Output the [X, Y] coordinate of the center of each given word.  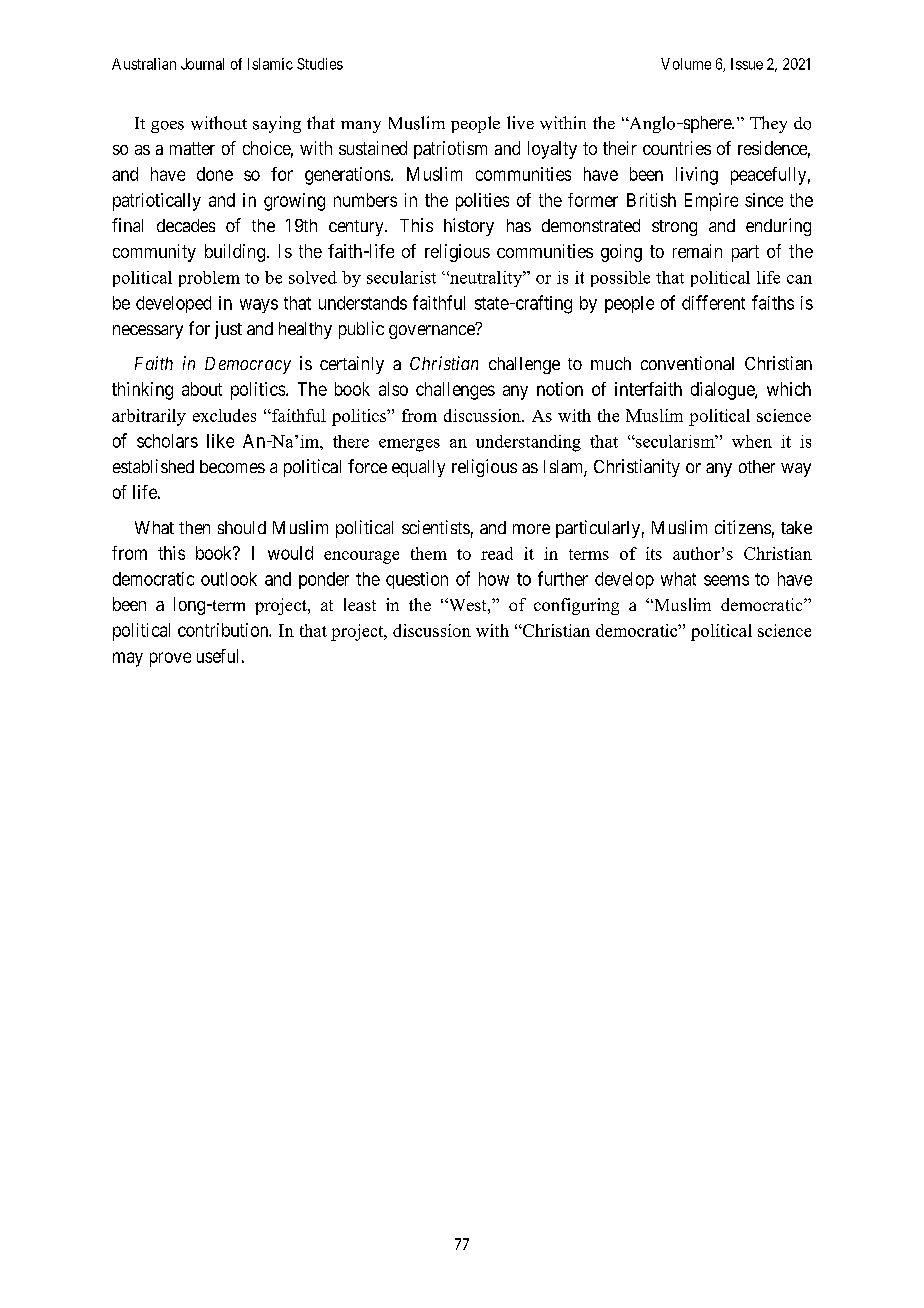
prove [170, 659]
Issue [747, 64]
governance [433, 331]
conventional [687, 363]
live [520, 122]
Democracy [248, 365]
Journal [202, 64]
